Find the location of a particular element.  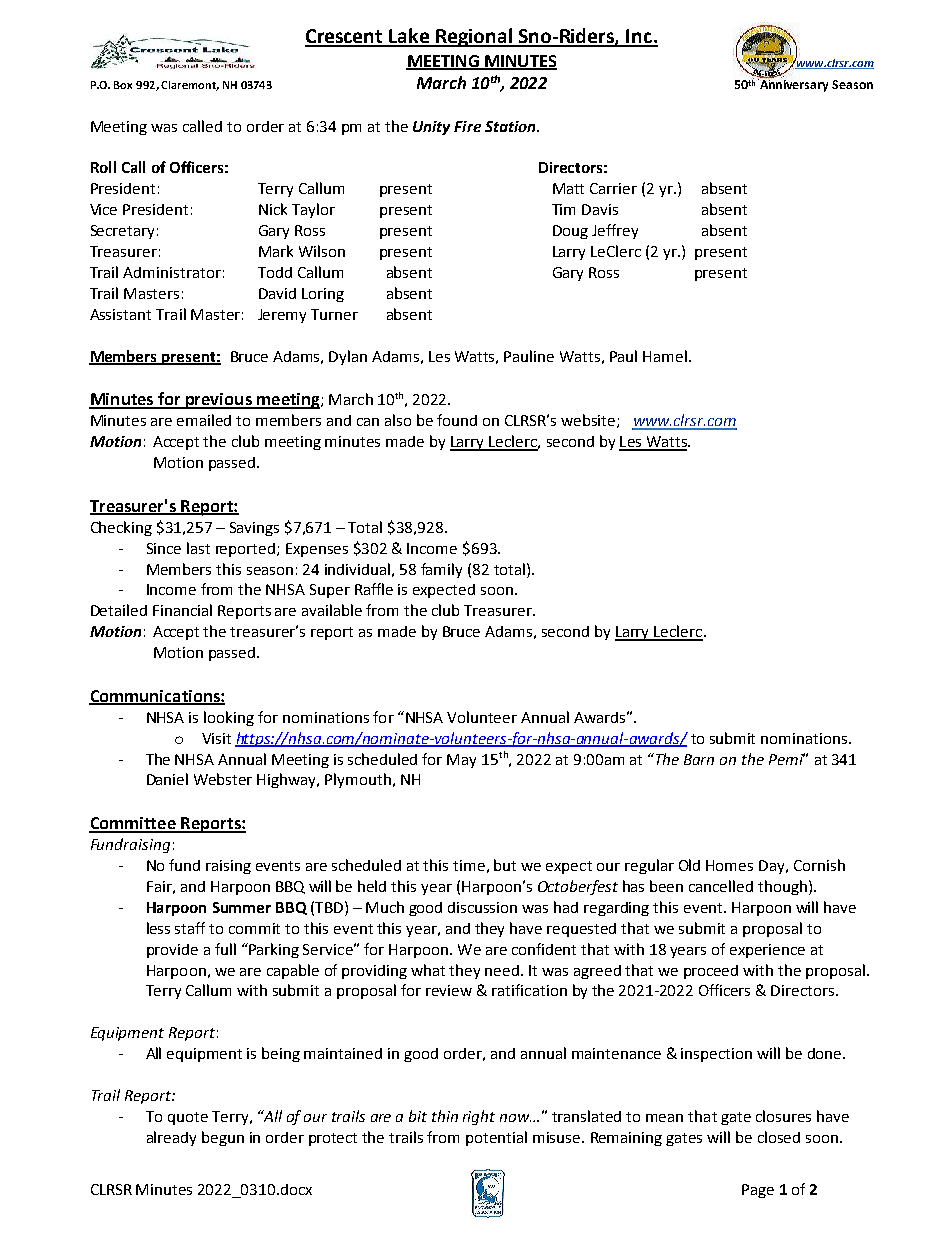

cancelled is located at coordinates (721, 886).
